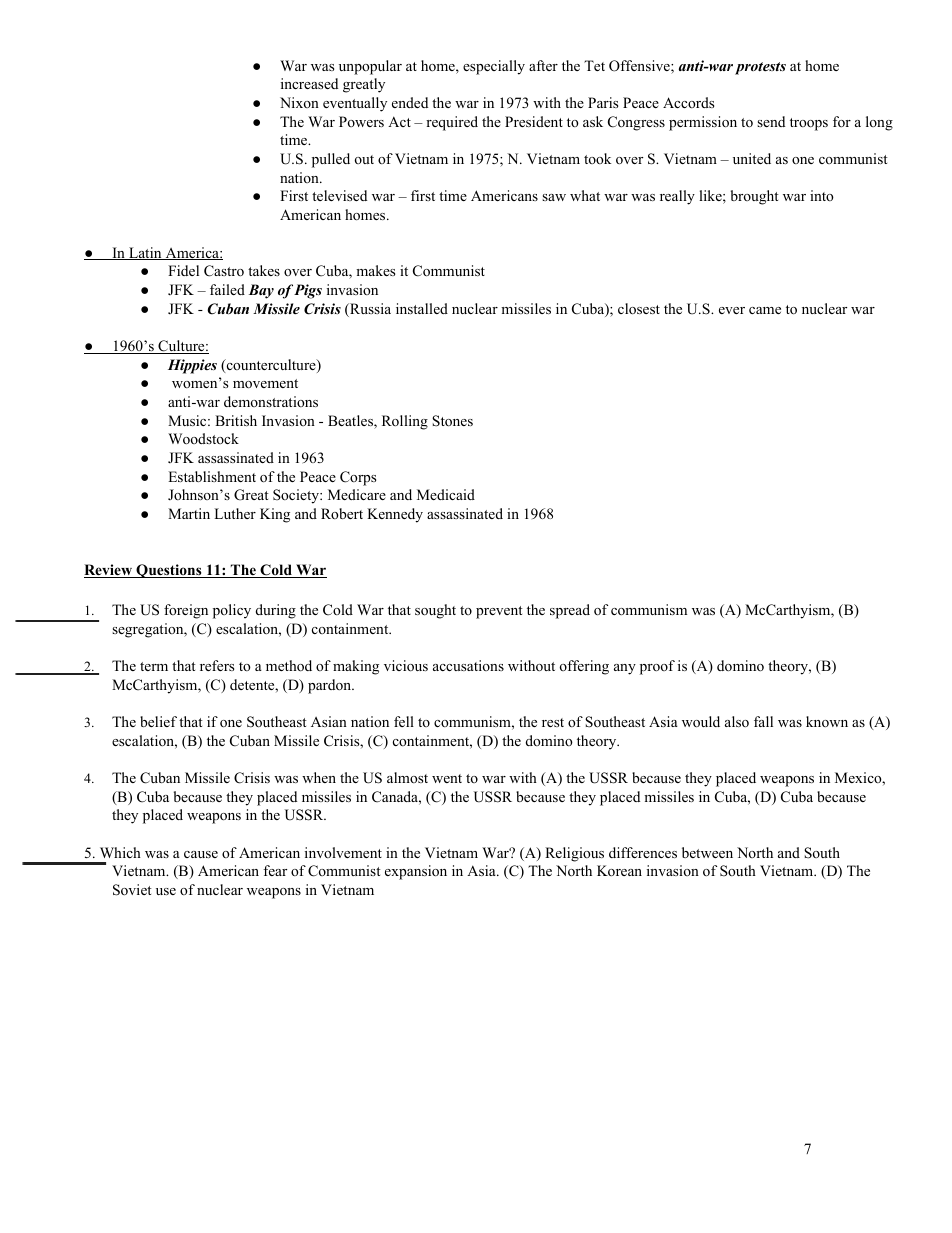 This screenshot has width=952, height=1233. Describe the element at coordinates (183, 270) in the screenshot. I see `Fidel` at that location.
